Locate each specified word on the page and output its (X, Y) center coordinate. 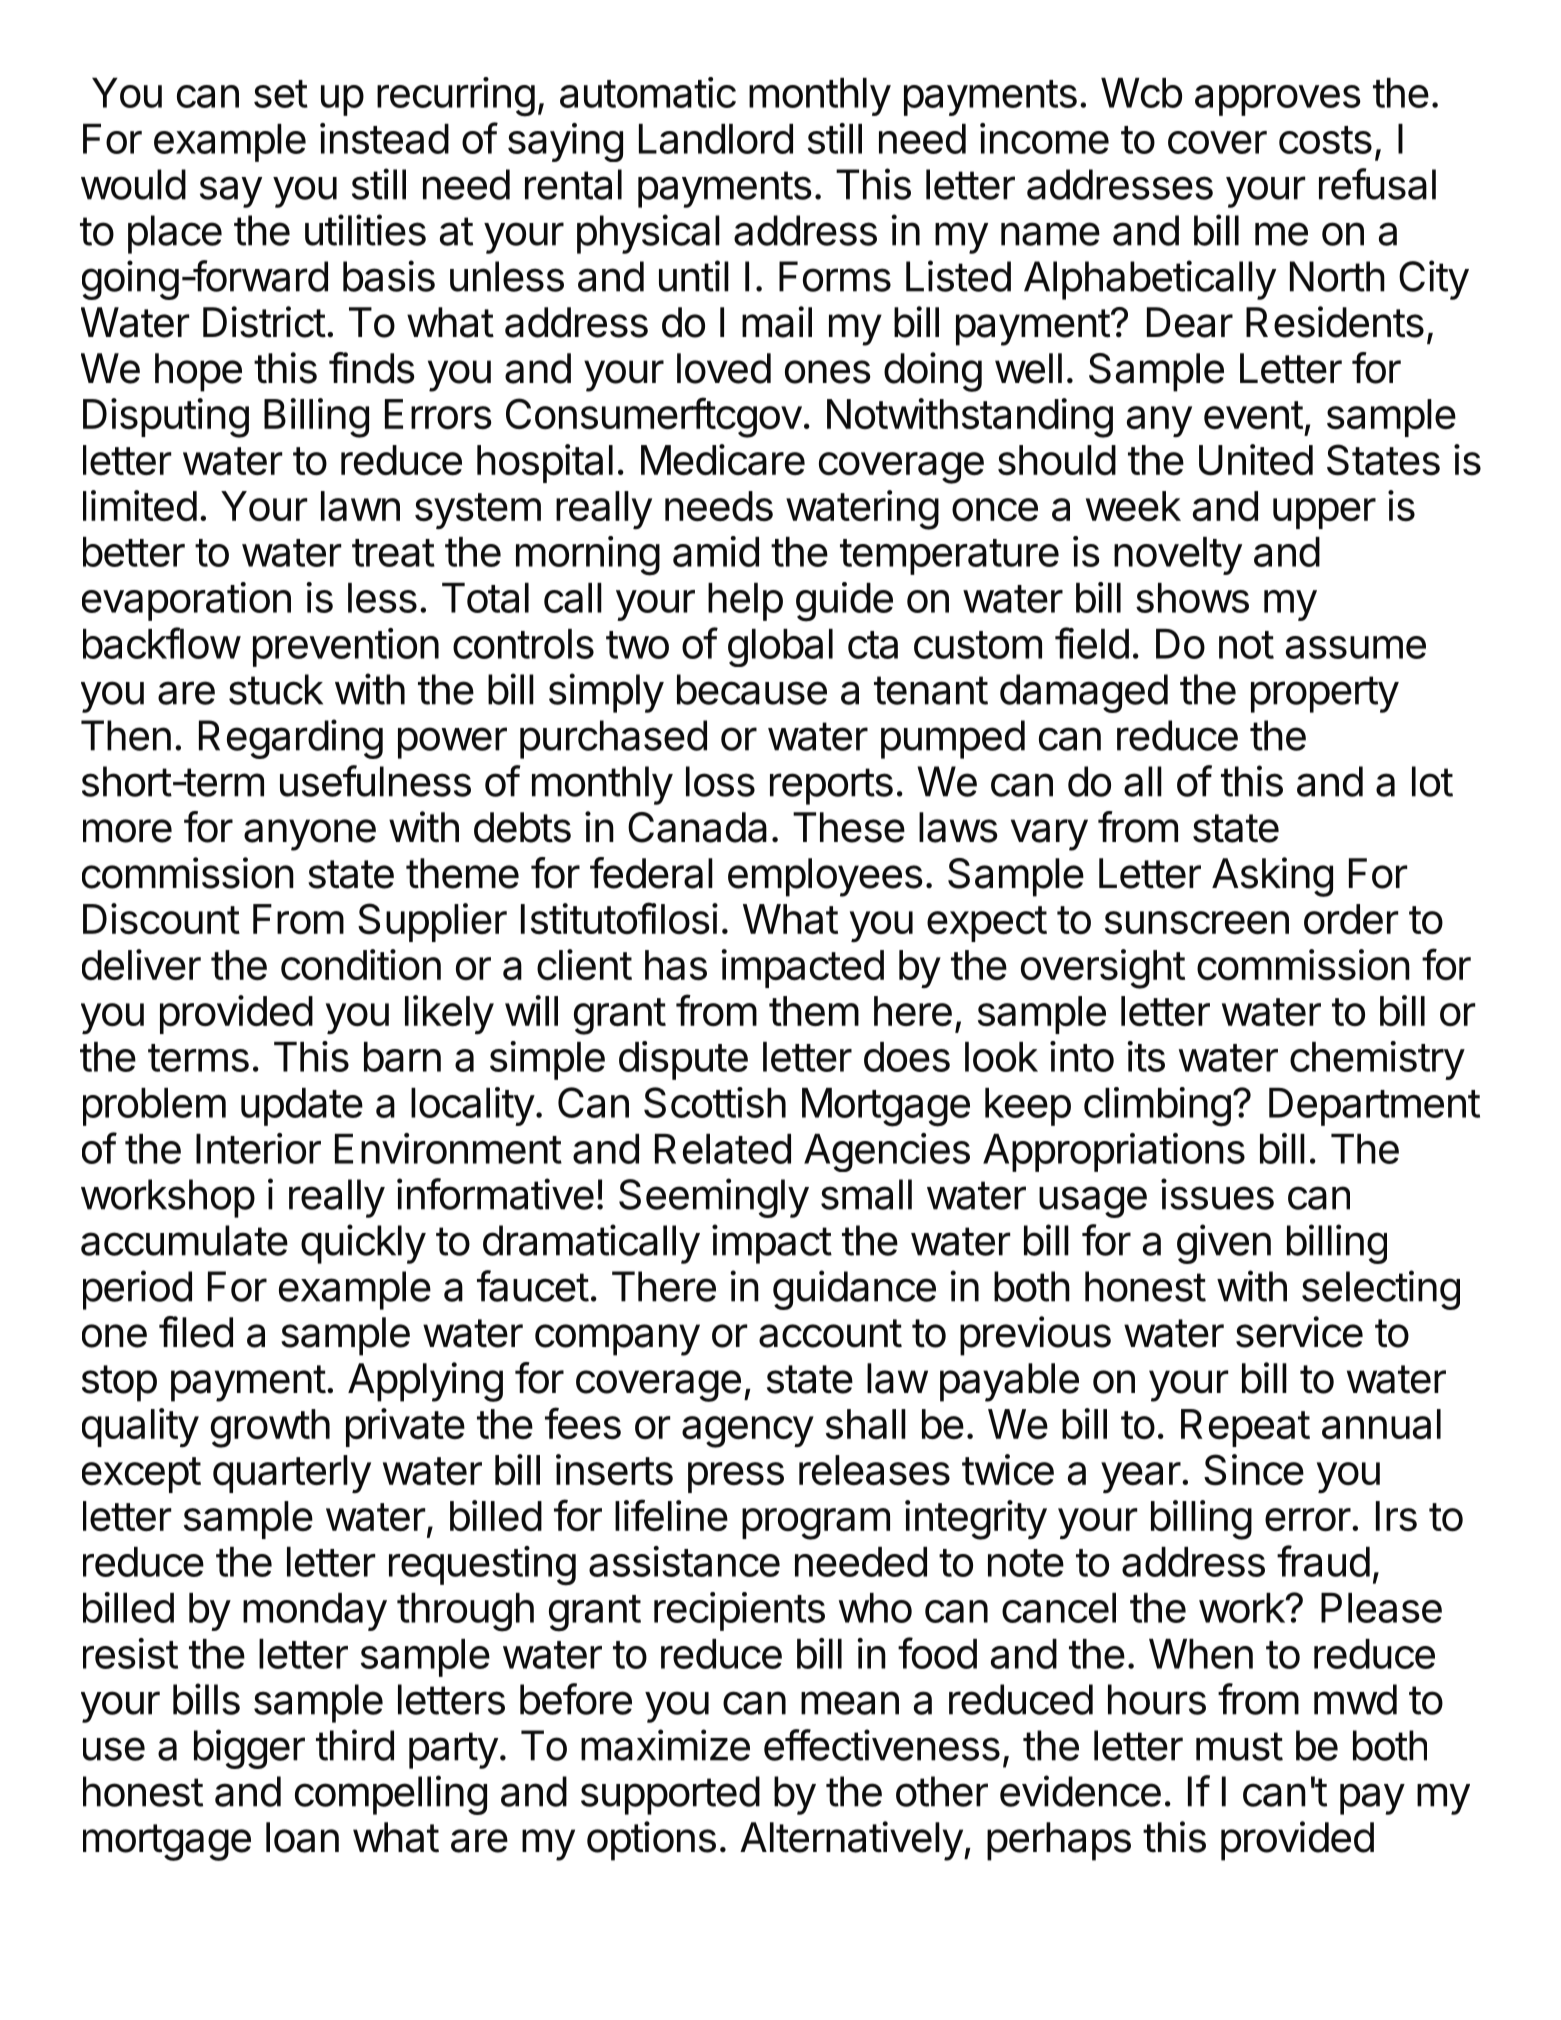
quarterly (292, 1474)
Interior (258, 1148)
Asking (1272, 877)
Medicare (723, 460)
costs (1325, 140)
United (1256, 460)
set (281, 94)
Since (1254, 1470)
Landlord (716, 139)
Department (1374, 1107)
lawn (360, 506)
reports (831, 786)
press (736, 1477)
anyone (310, 835)
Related (723, 1149)
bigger (249, 1749)
